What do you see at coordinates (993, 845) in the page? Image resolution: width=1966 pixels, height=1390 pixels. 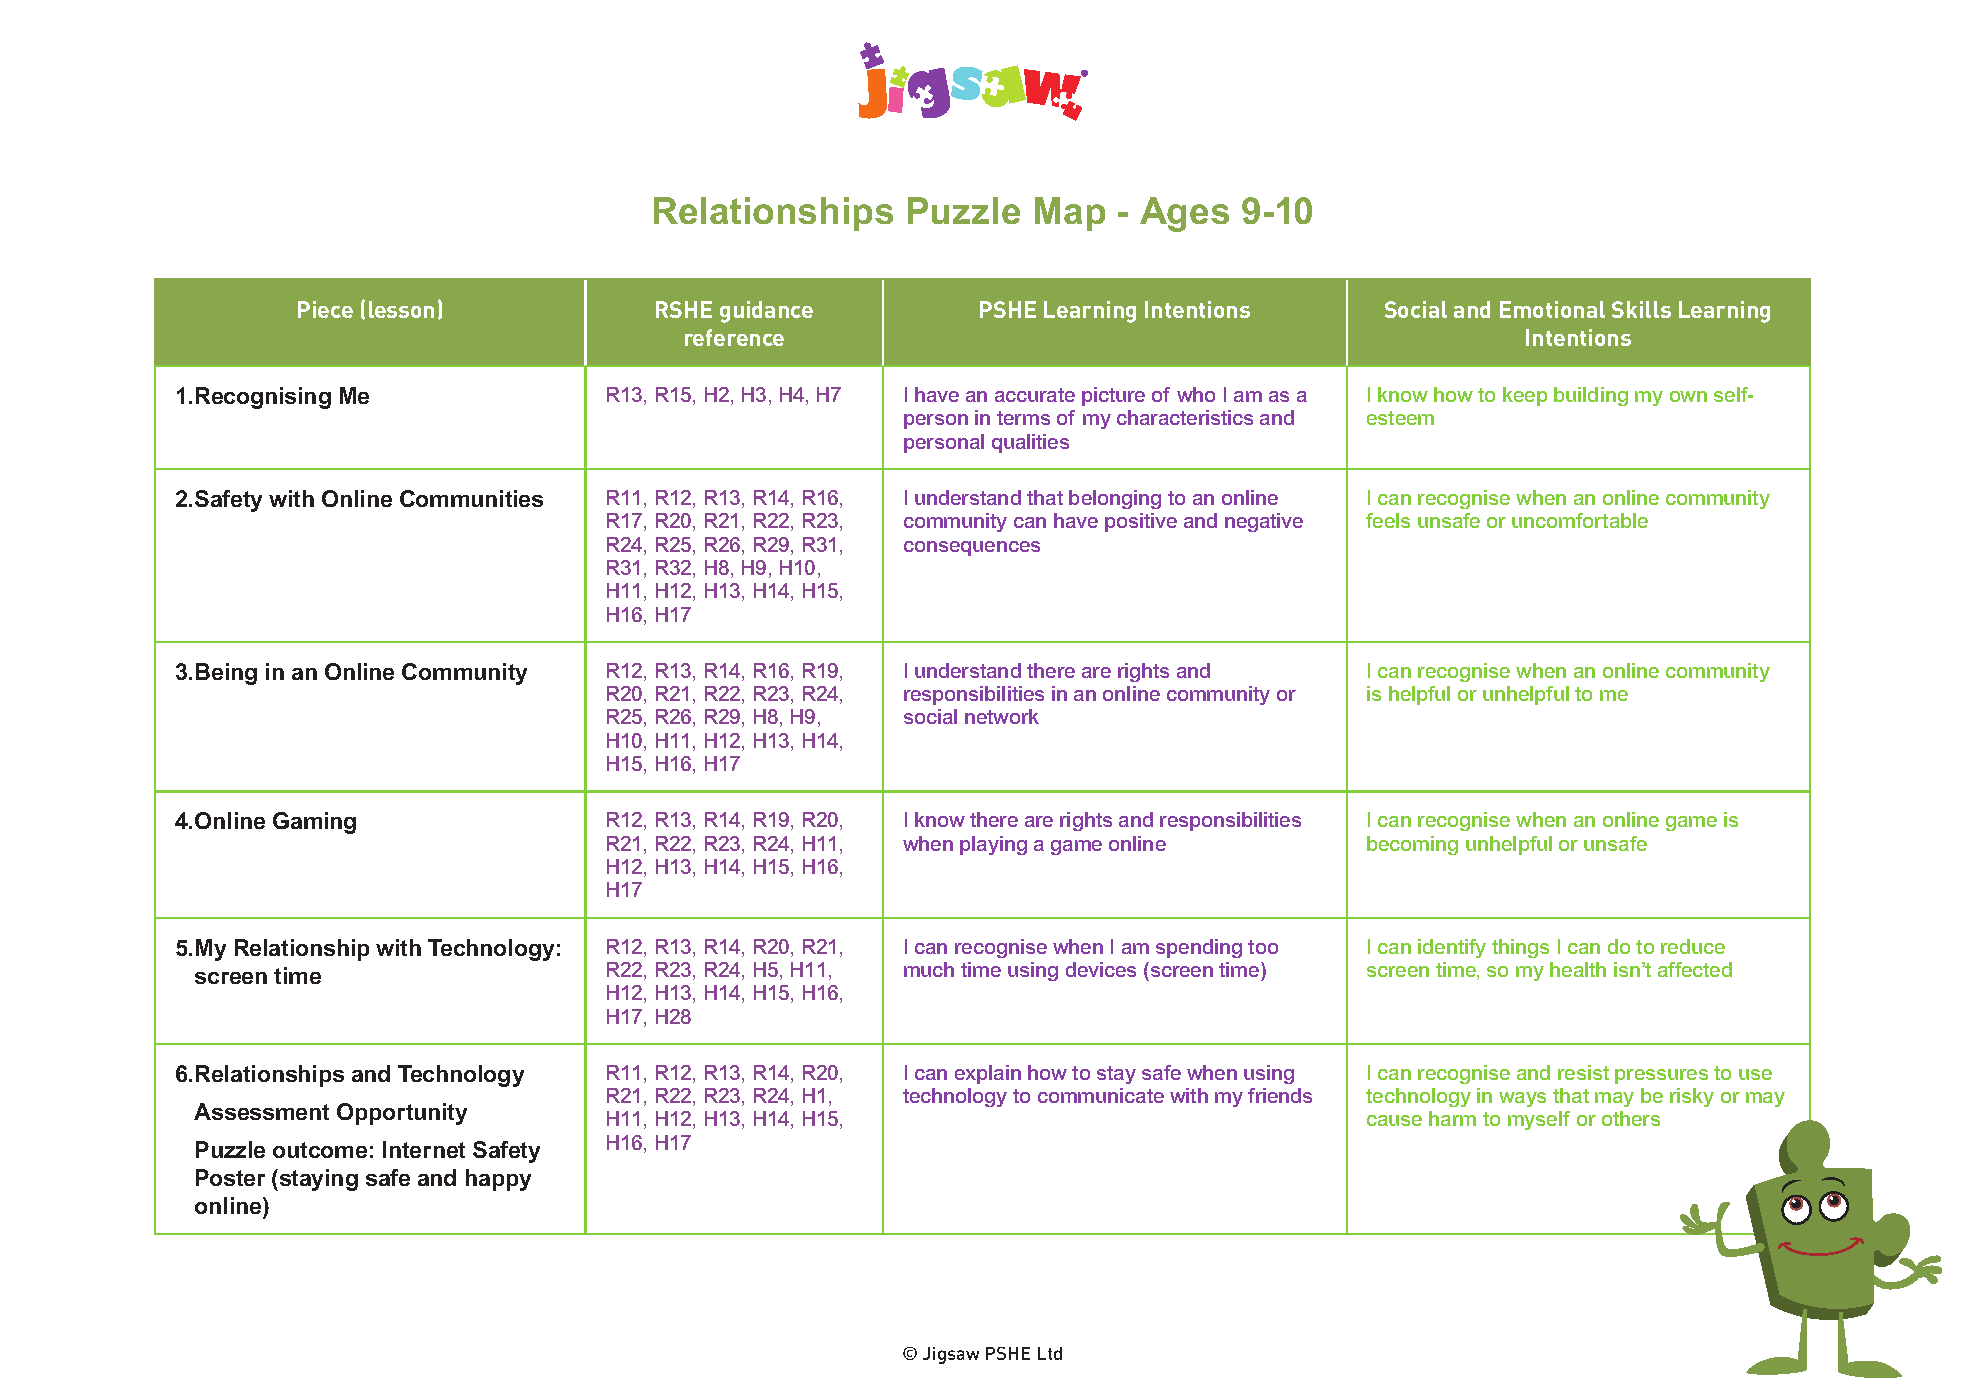 I see `playing` at bounding box center [993, 845].
